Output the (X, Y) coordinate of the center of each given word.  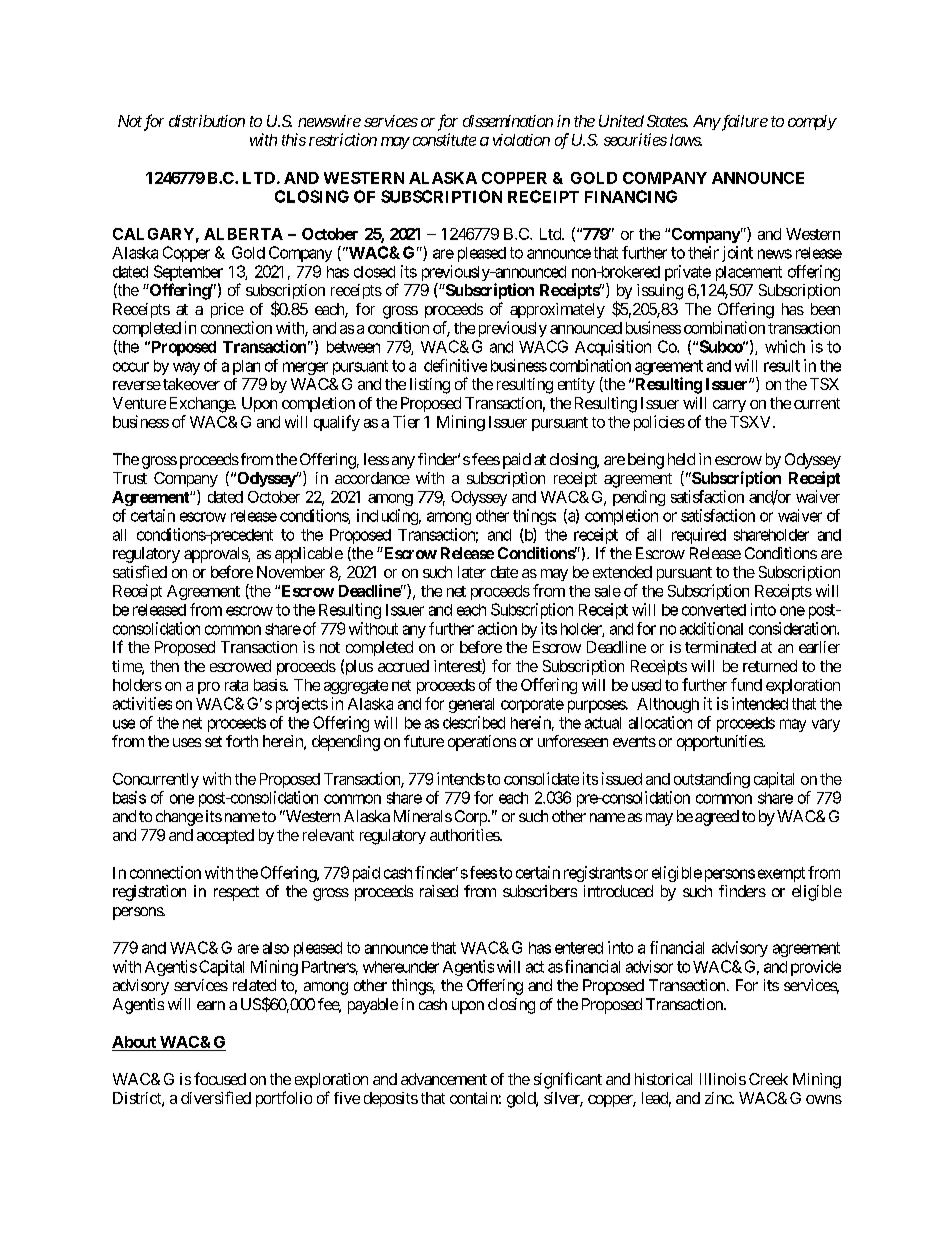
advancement (444, 1079)
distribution (207, 121)
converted (714, 610)
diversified (216, 1097)
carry (729, 406)
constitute (444, 139)
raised (439, 891)
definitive (455, 365)
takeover (191, 384)
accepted (225, 836)
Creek (768, 1079)
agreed (717, 818)
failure (743, 123)
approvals (216, 555)
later (472, 572)
